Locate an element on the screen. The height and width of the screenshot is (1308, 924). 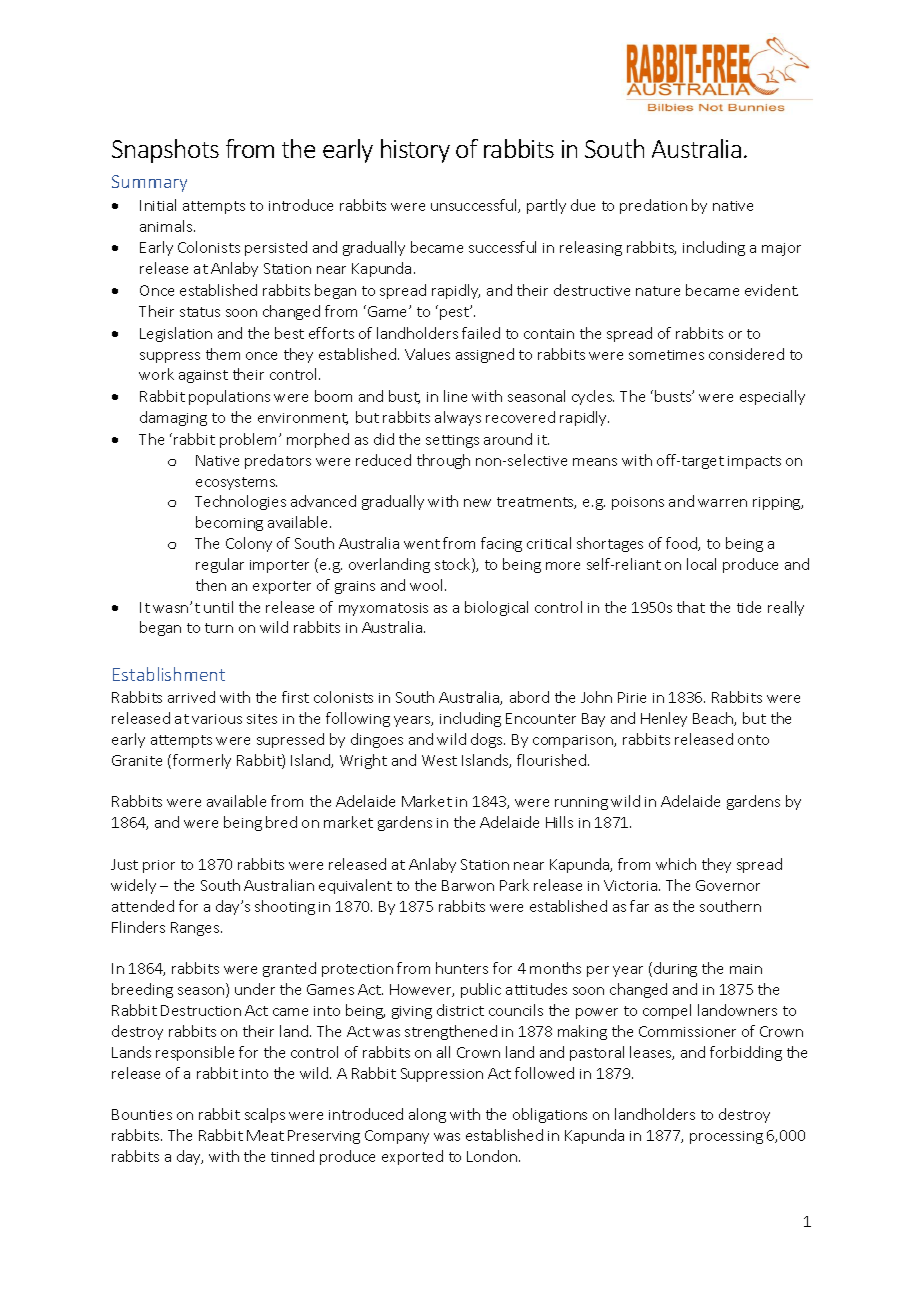
Summary is located at coordinates (149, 183).
